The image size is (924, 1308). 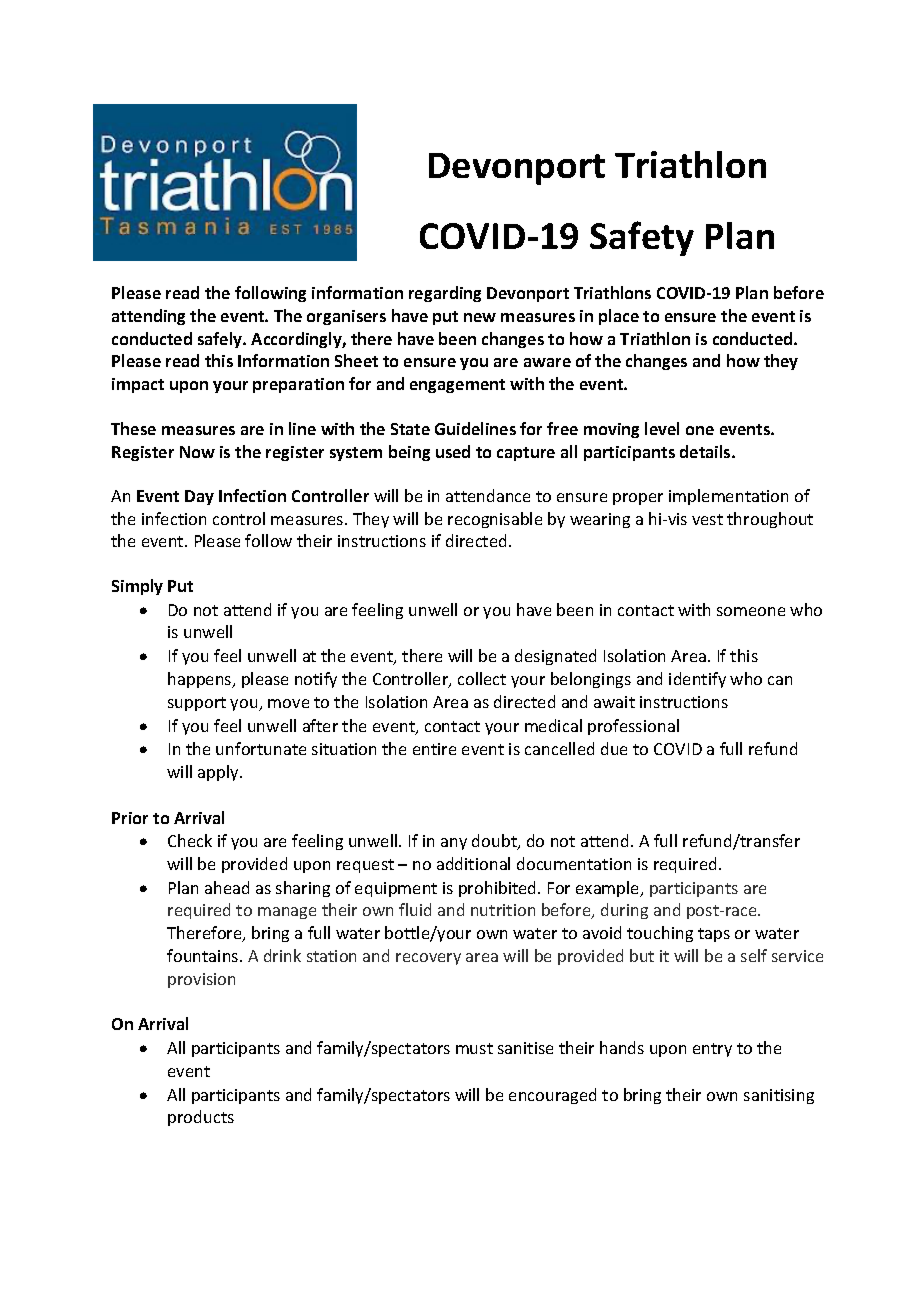 I want to click on Check, so click(x=190, y=840).
